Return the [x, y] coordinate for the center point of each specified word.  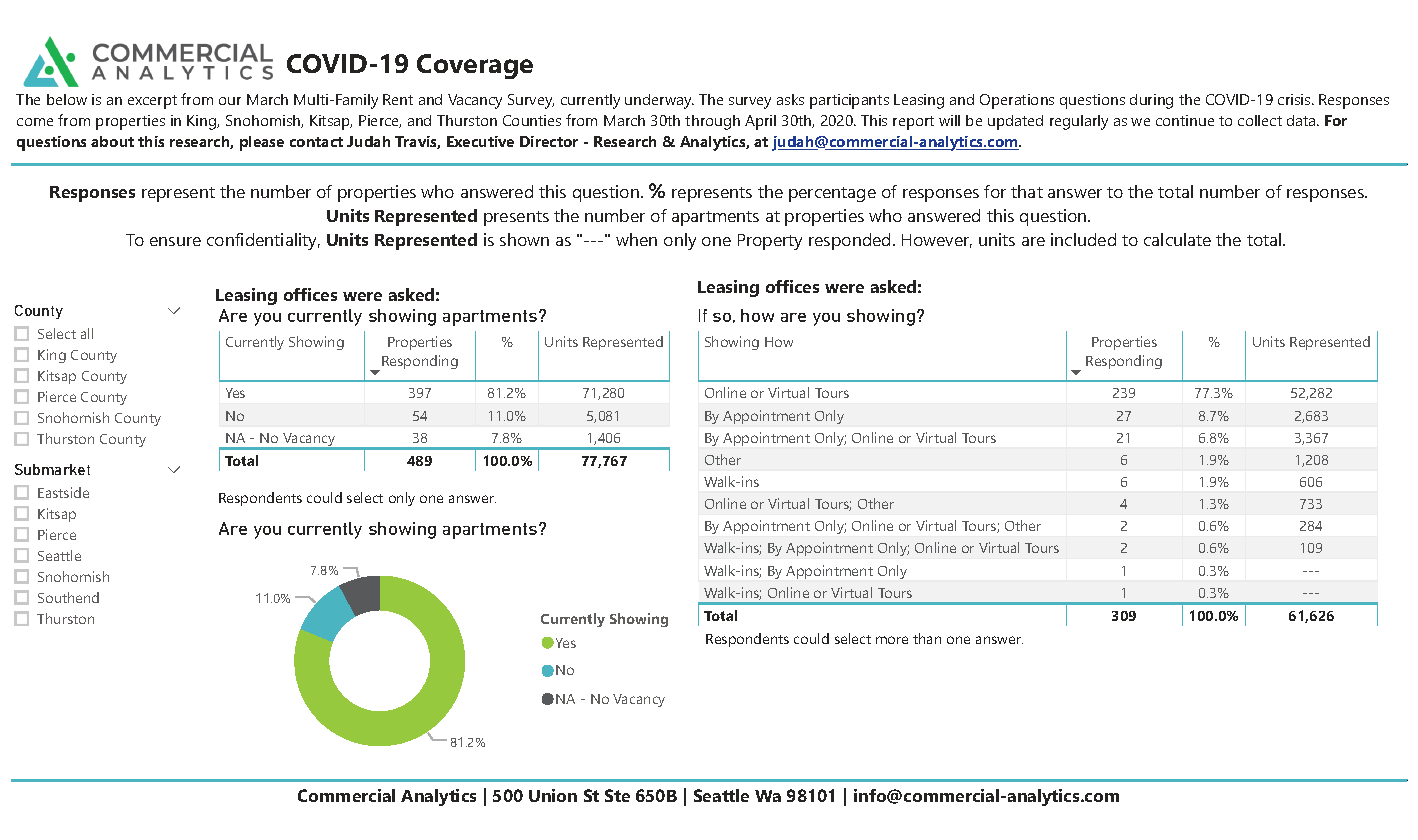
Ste [617, 795]
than [927, 638]
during [1151, 101]
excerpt [152, 102]
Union [553, 795]
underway [659, 101]
